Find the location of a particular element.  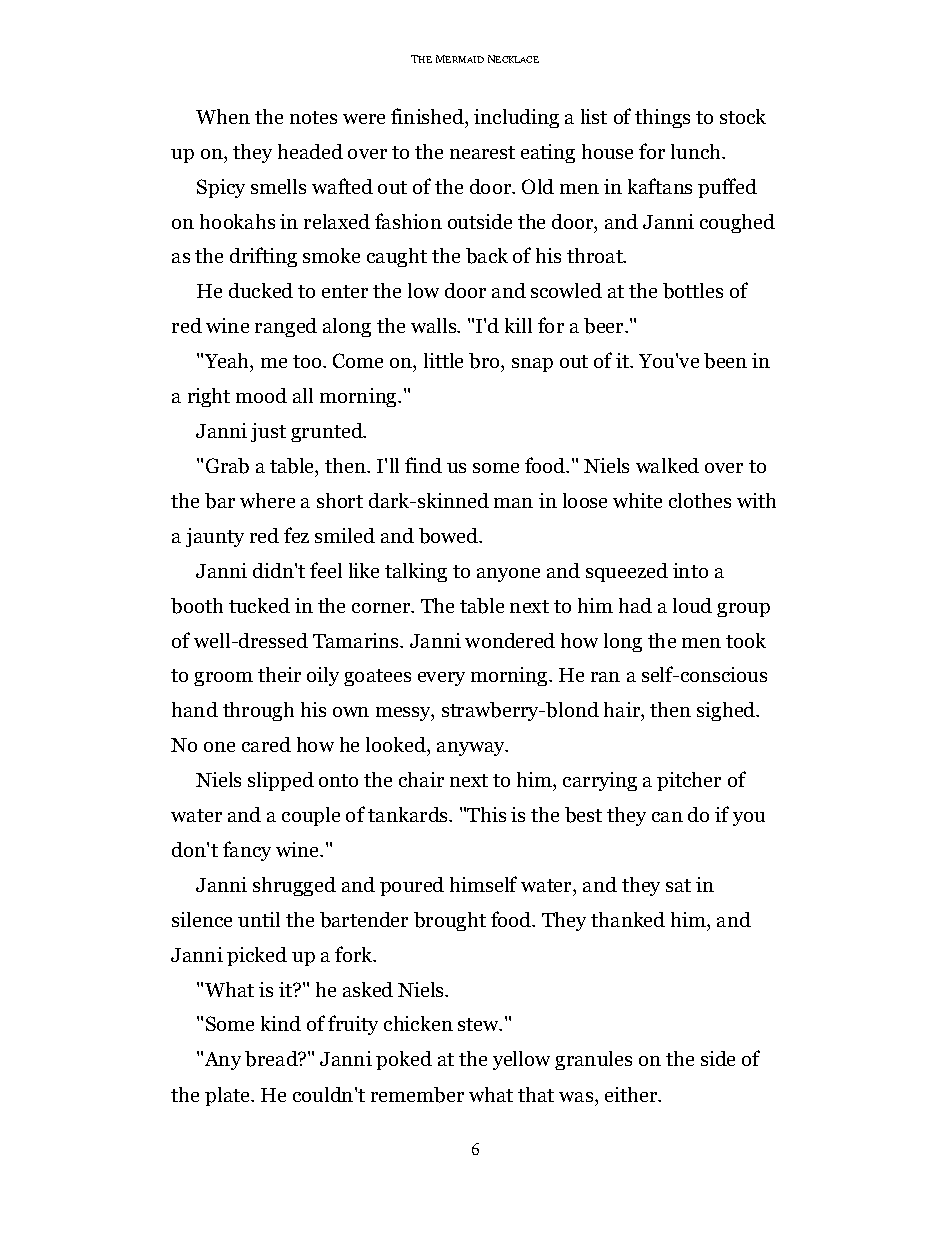

find is located at coordinates (423, 465).
